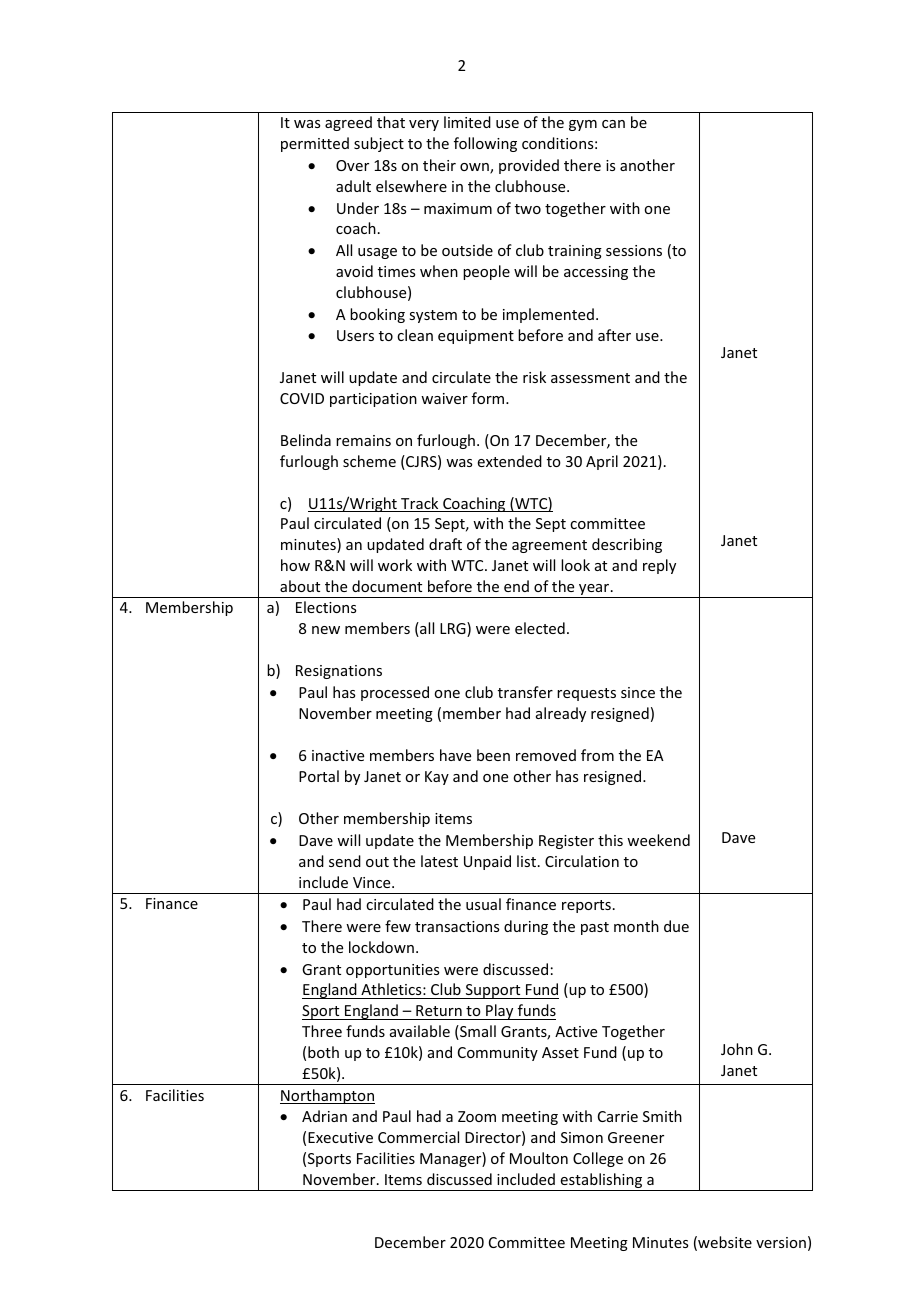  I want to click on Resignations, so click(339, 672).
